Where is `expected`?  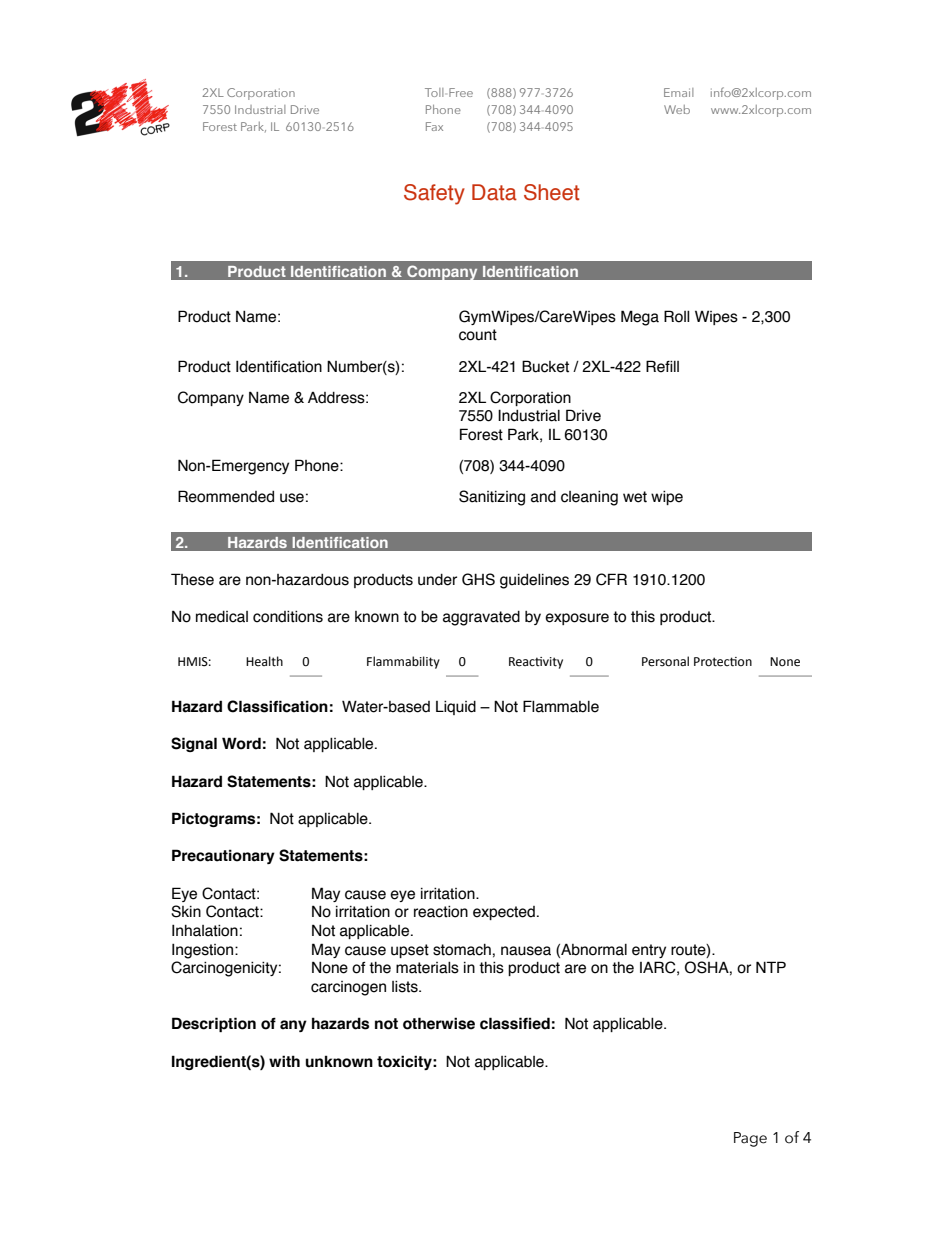 expected is located at coordinates (504, 913).
